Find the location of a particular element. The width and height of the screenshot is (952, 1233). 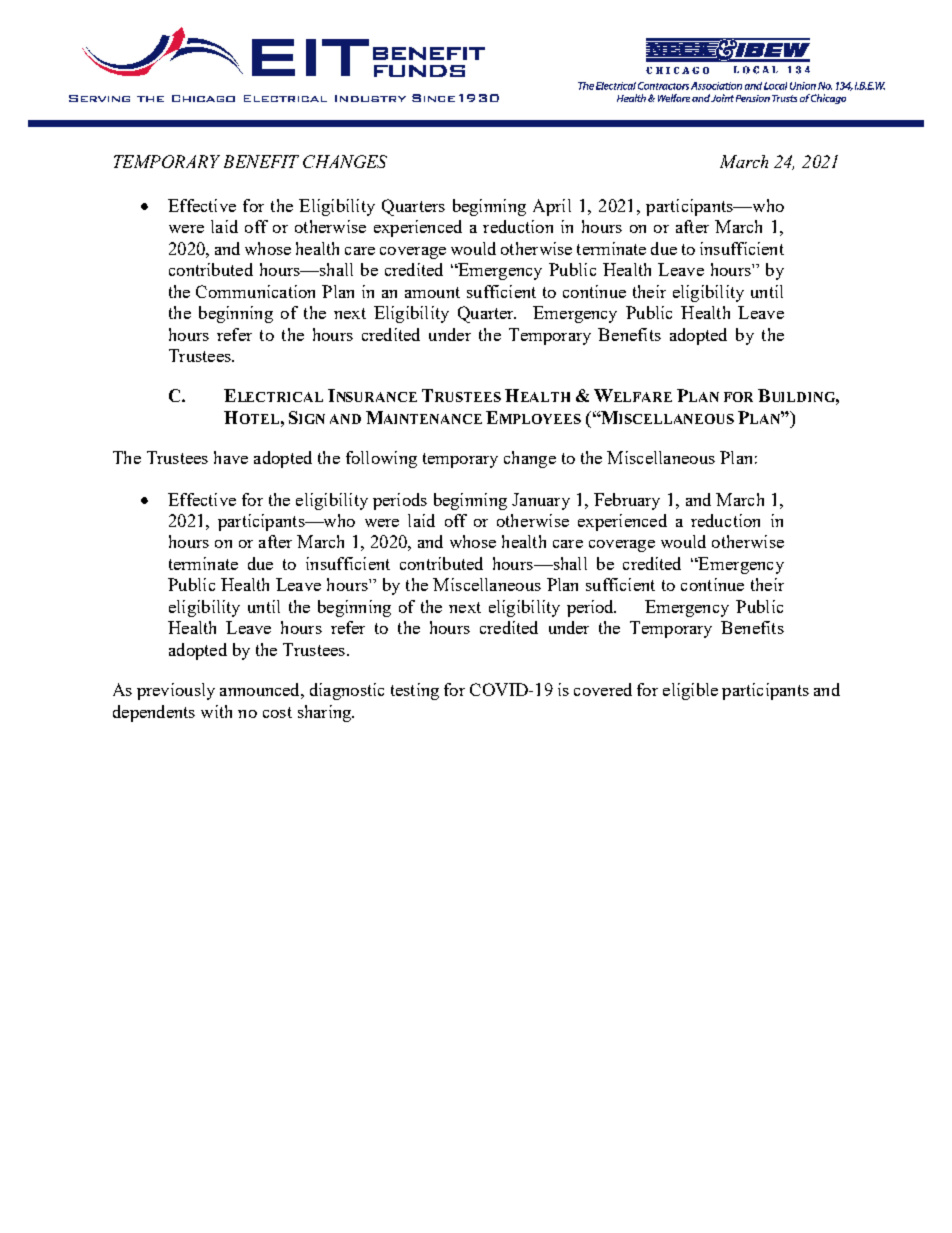

April is located at coordinates (552, 207).
